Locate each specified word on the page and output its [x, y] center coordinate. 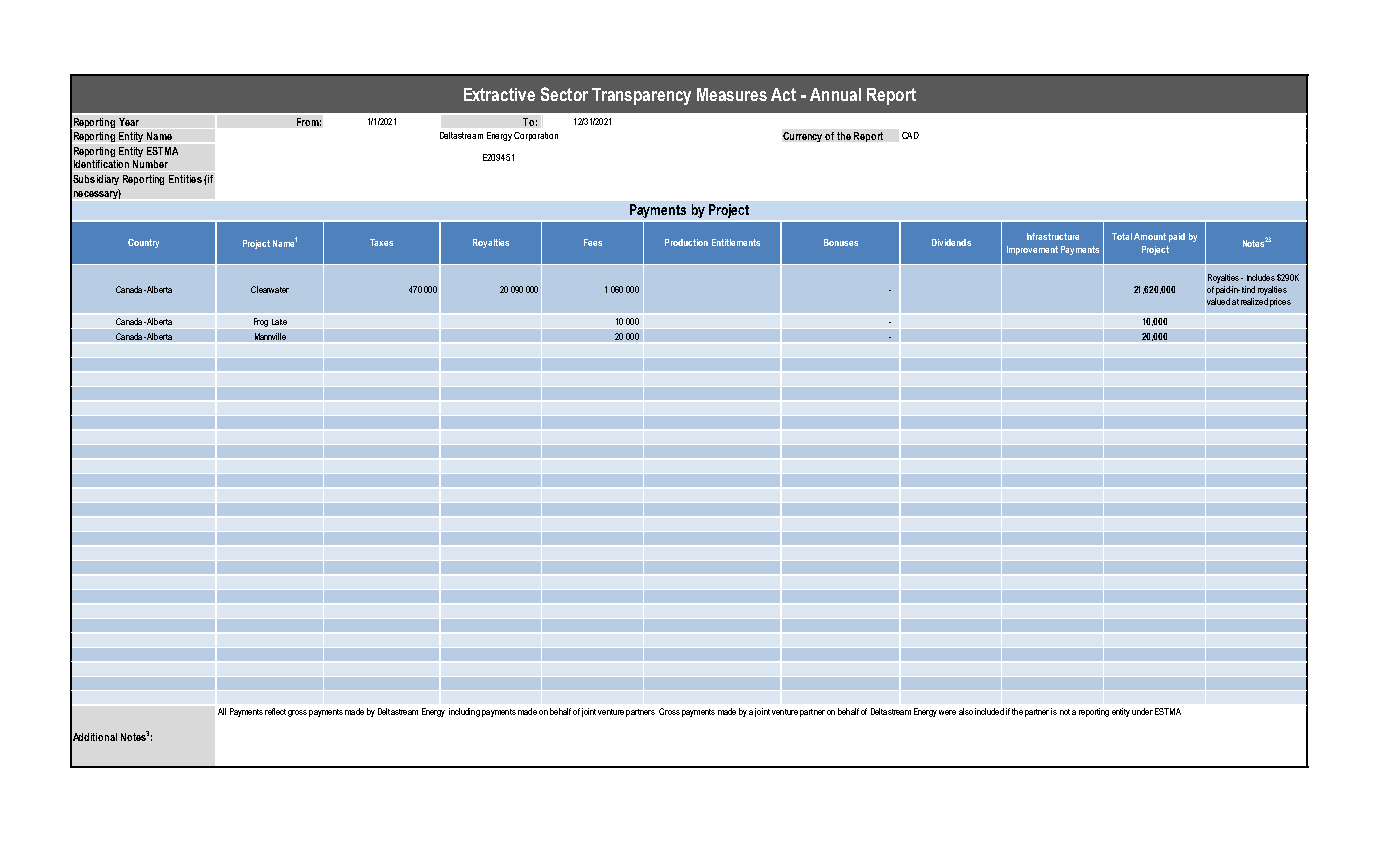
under [1142, 711]
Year [129, 122]
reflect [275, 711]
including [464, 712]
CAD [910, 135]
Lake [279, 322]
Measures [732, 94]
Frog [261, 322]
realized [1254, 301]
